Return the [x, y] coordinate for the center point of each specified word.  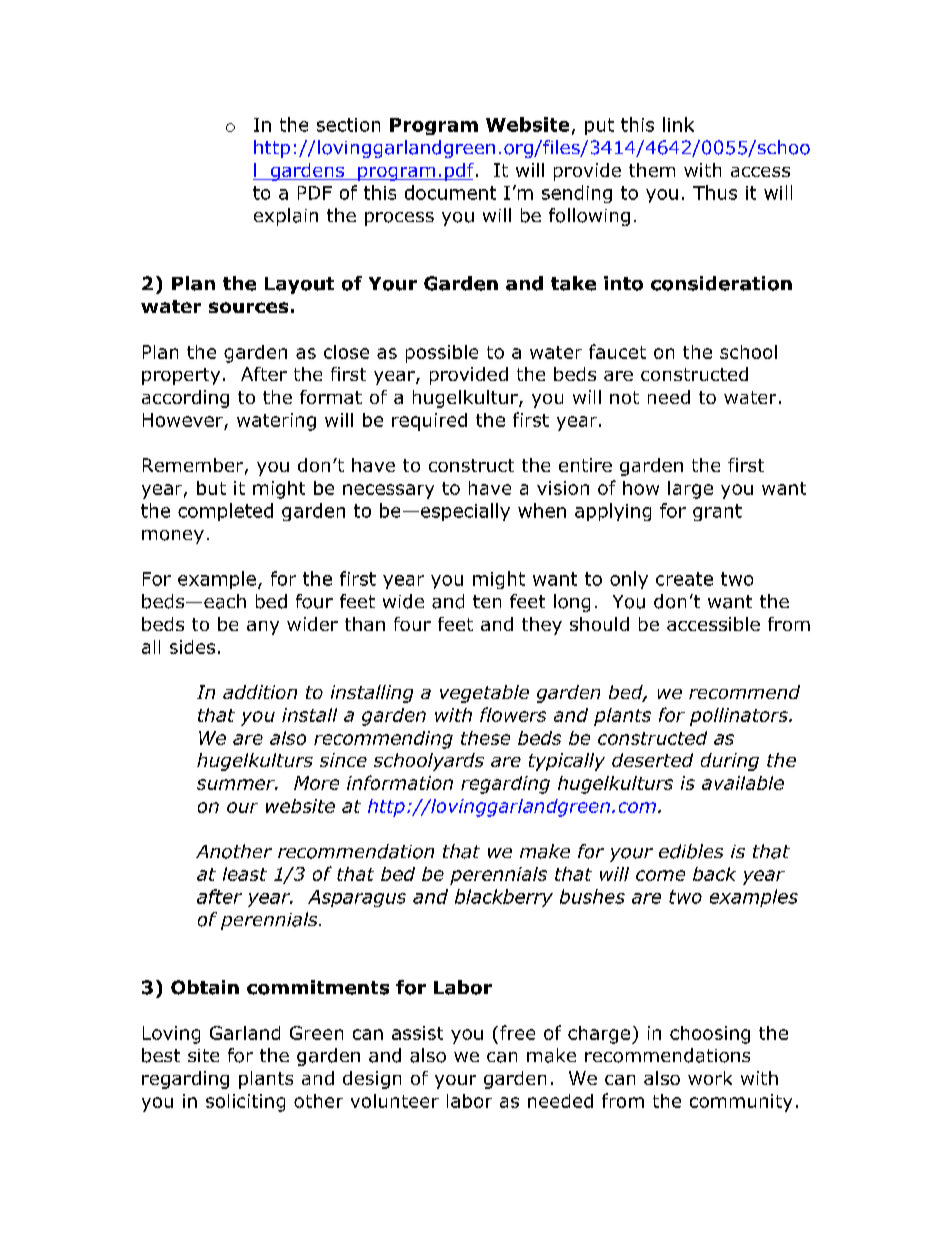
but [211, 488]
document [450, 192]
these [485, 738]
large [690, 490]
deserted [652, 760]
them [652, 170]
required [429, 422]
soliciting [245, 1103]
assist [417, 1033]
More [316, 783]
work [710, 1078]
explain [286, 217]
